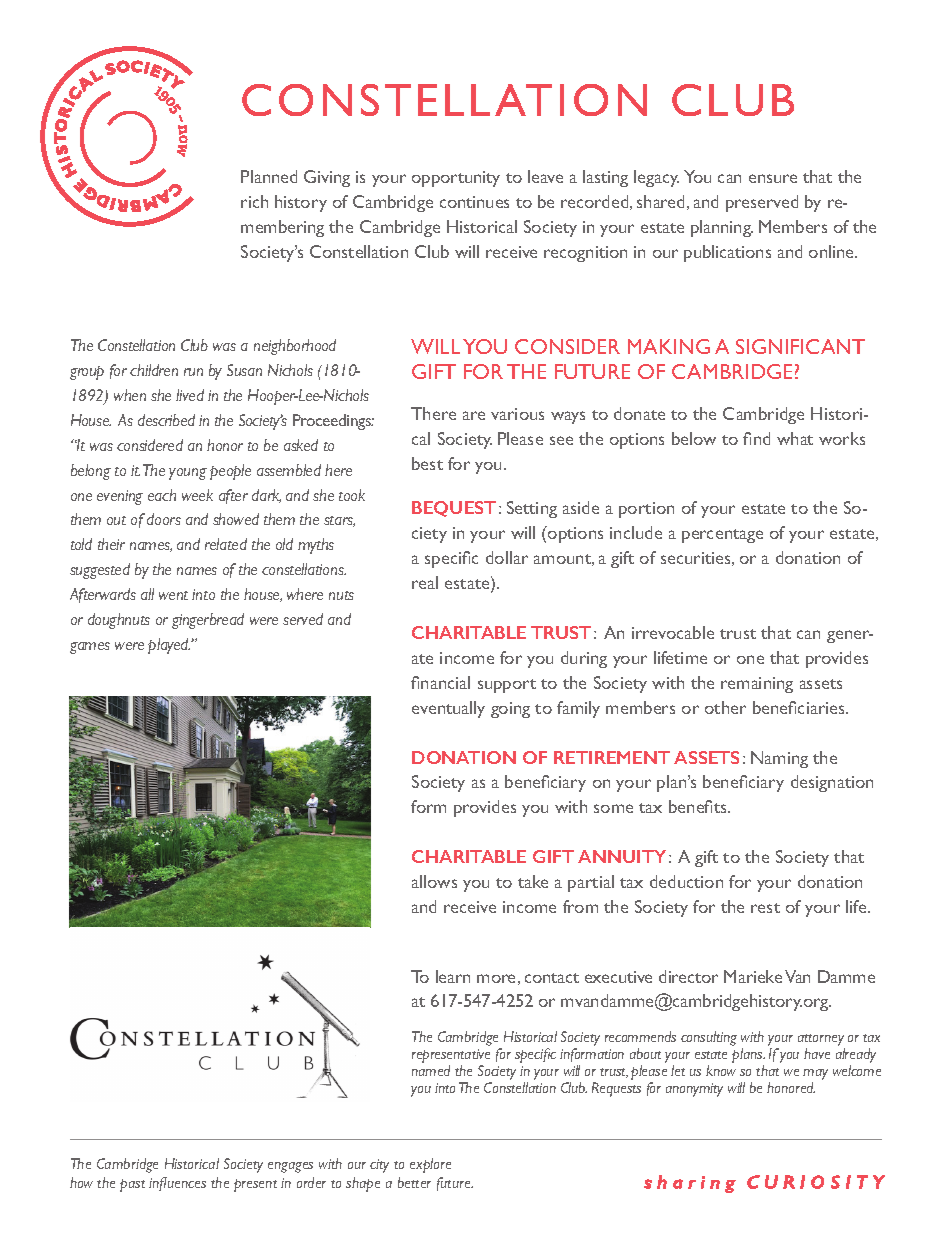  What do you see at coordinates (254, 201) in the screenshot?
I see `rich` at bounding box center [254, 201].
